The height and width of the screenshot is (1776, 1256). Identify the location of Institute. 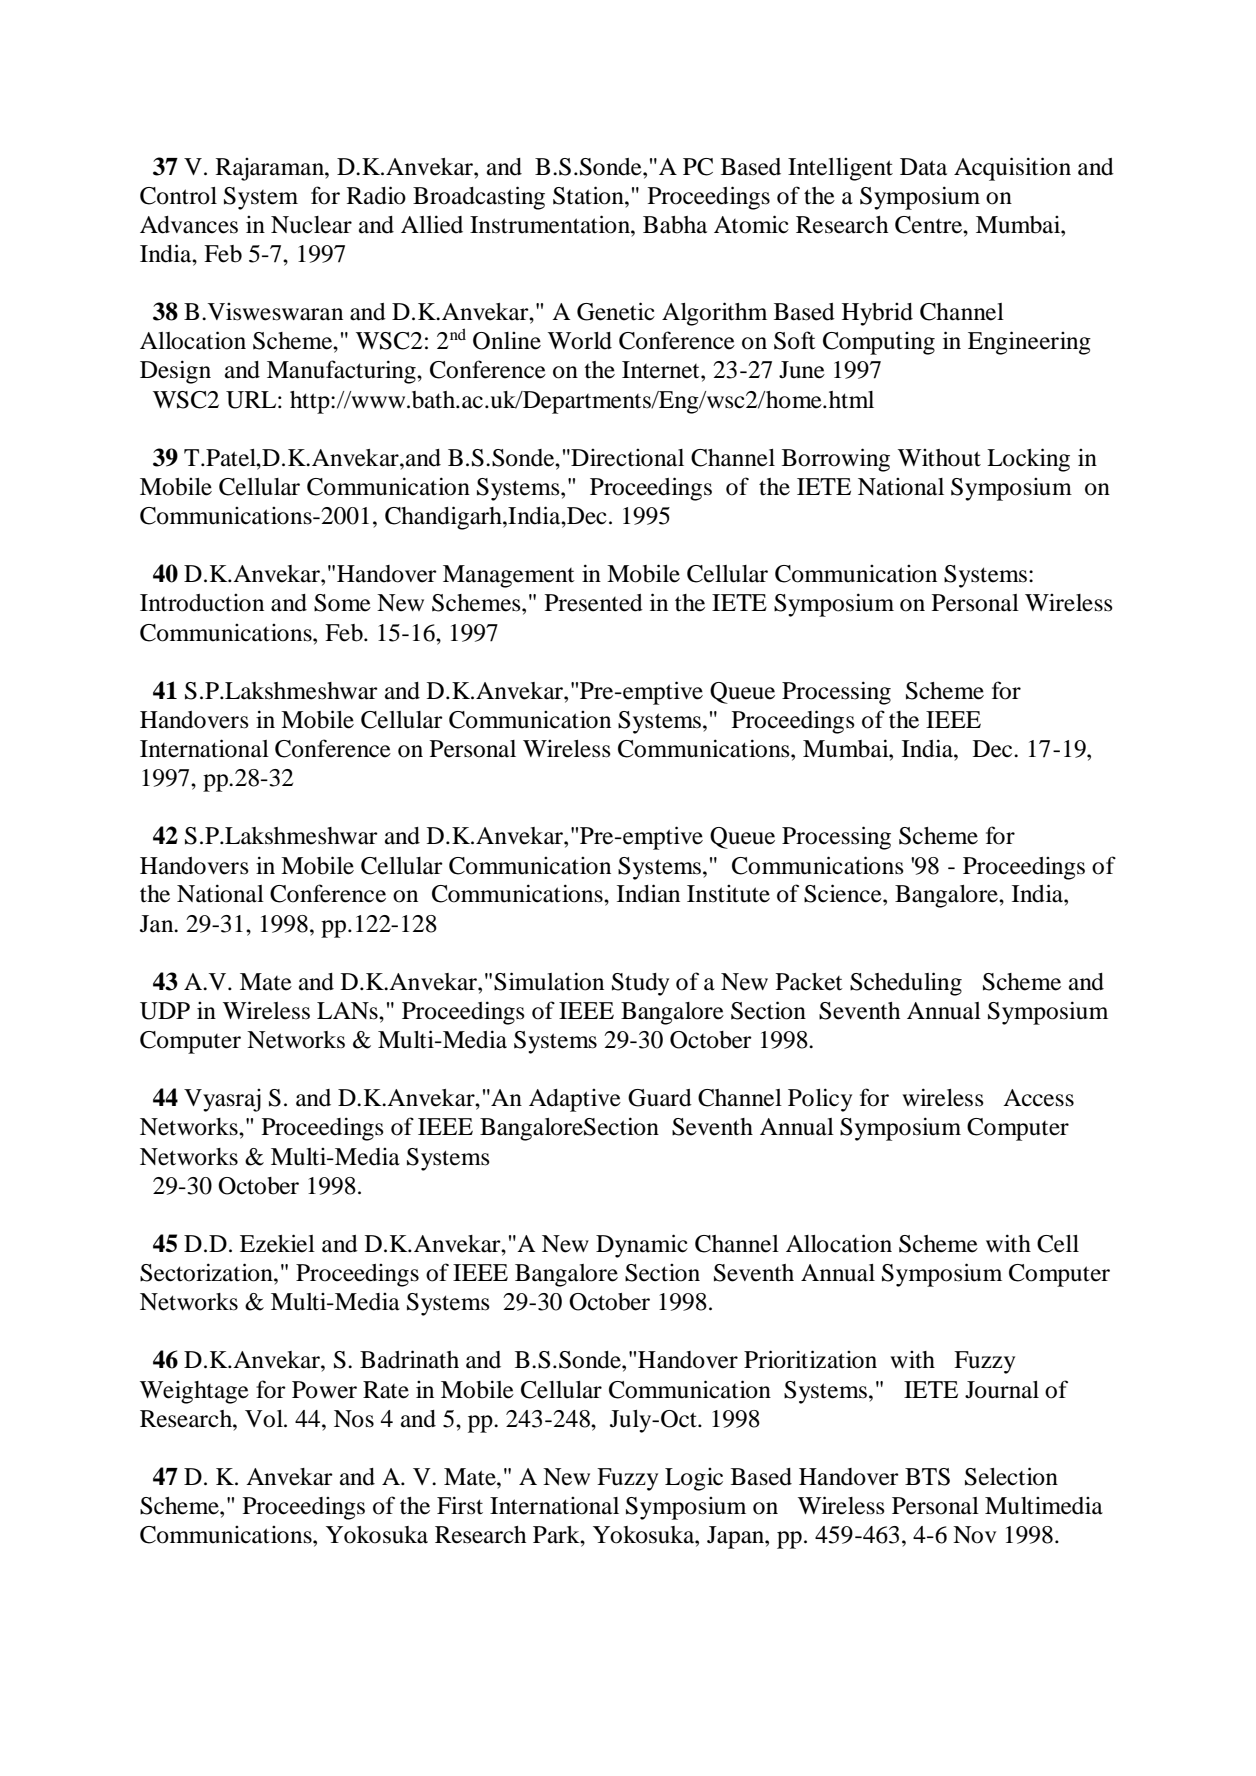
(728, 894).
